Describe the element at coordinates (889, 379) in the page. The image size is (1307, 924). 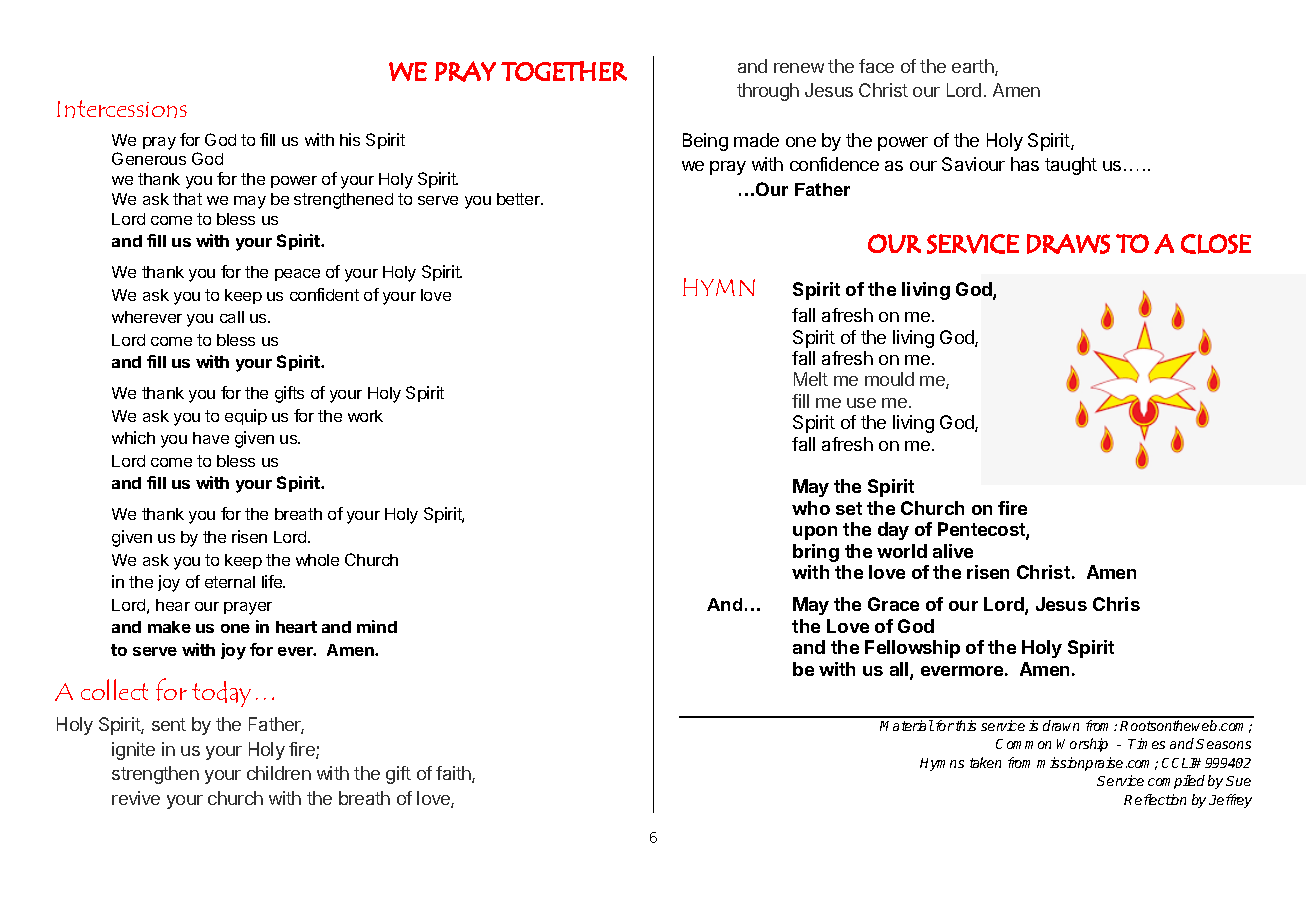
I see `mould` at that location.
